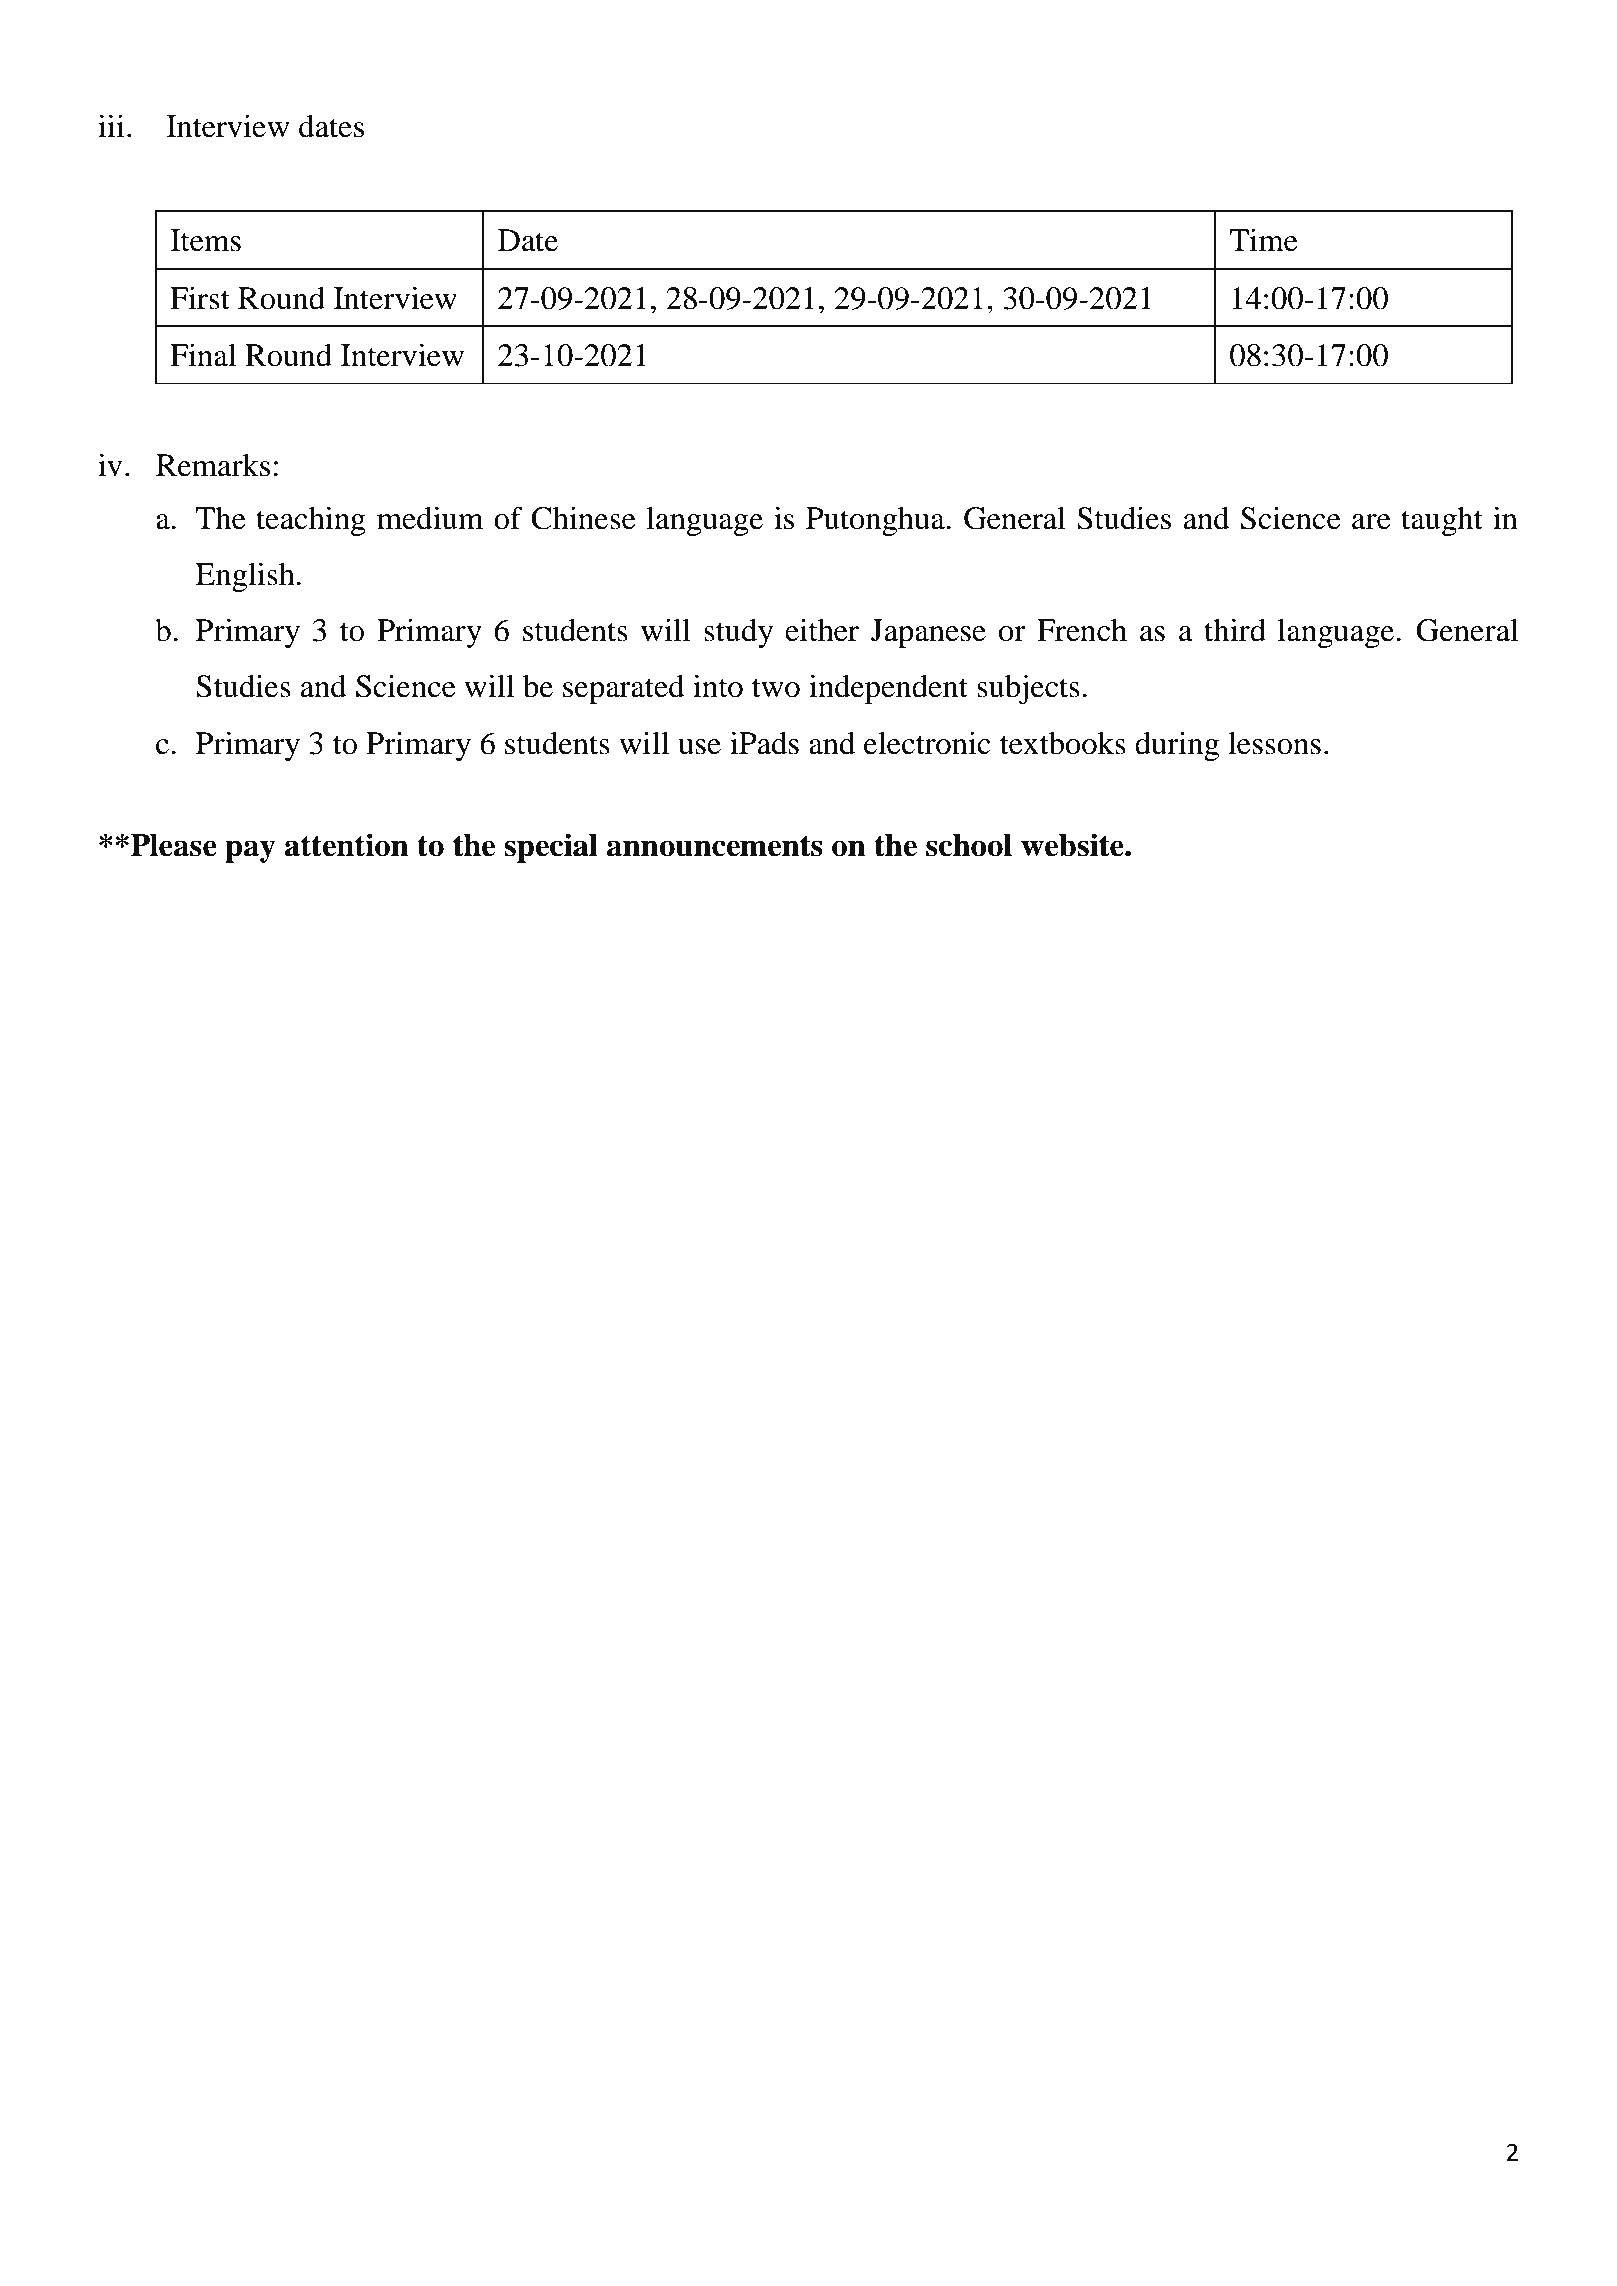  I want to click on Chinese, so click(584, 518).
